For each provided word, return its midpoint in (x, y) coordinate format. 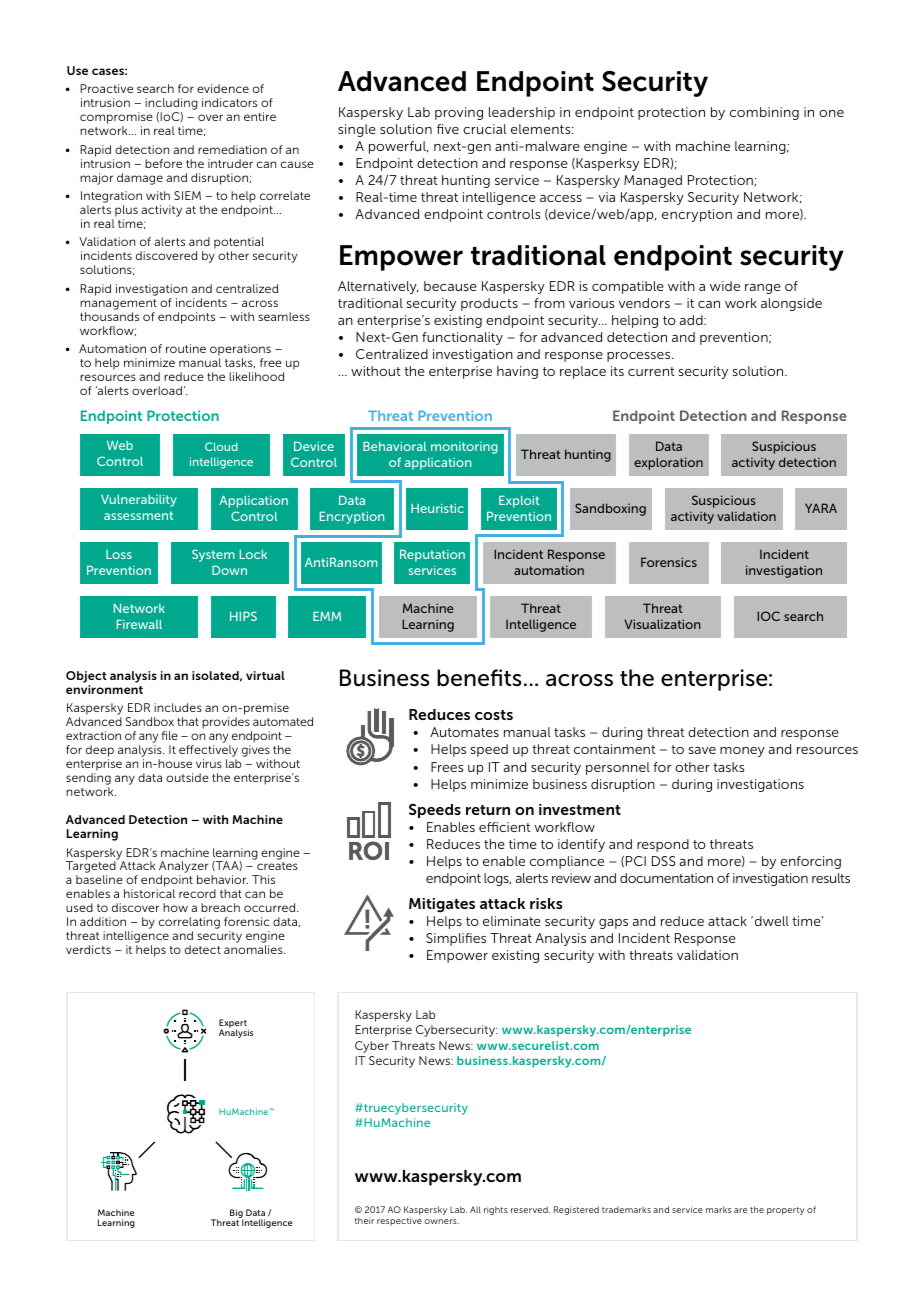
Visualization (662, 624)
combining (764, 113)
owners (441, 1221)
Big (236, 1214)
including (171, 105)
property (785, 1211)
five (448, 129)
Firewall (139, 624)
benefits (479, 678)
